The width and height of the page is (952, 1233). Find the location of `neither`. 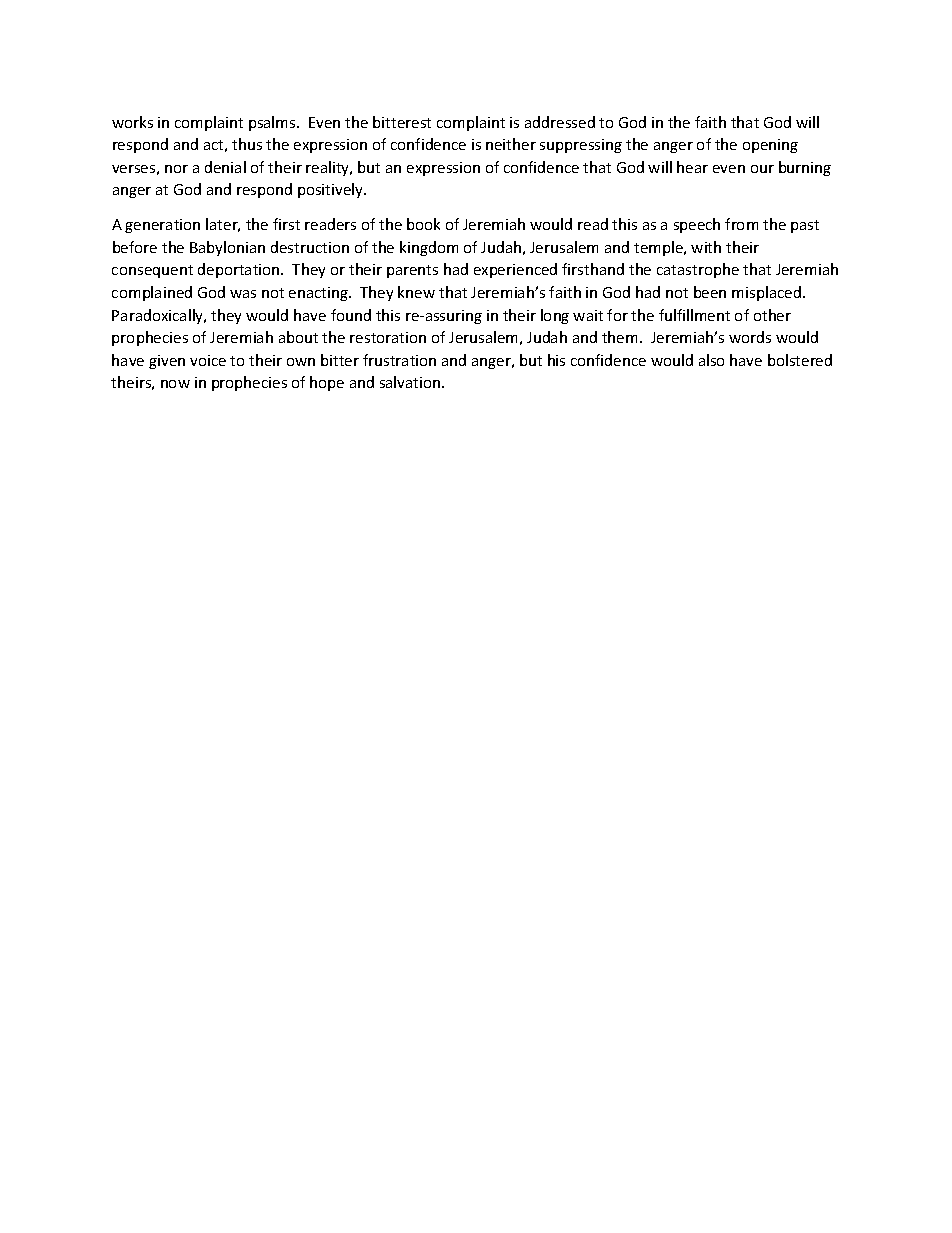

neither is located at coordinates (511, 144).
